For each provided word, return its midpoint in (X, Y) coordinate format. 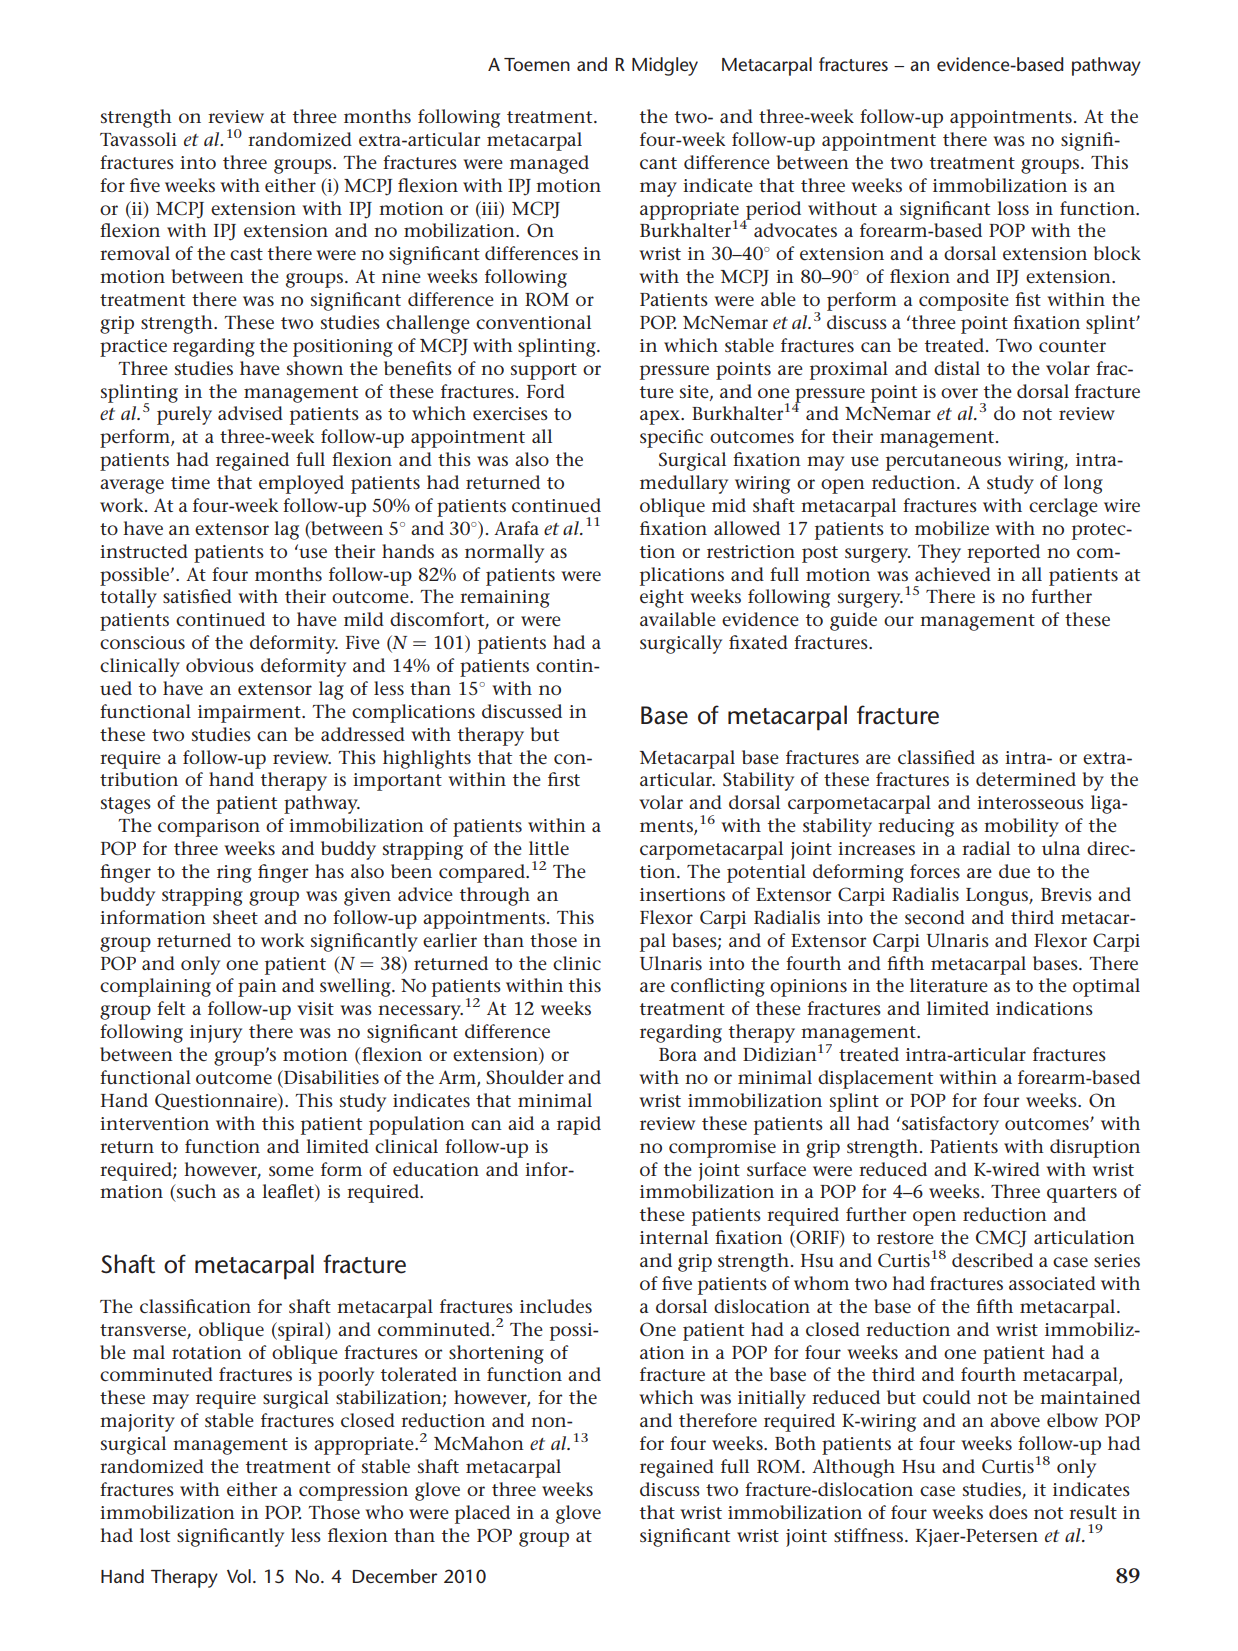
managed (549, 164)
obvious (220, 665)
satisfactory (950, 1125)
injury (216, 1034)
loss (1013, 208)
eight (662, 598)
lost (155, 1535)
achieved (953, 574)
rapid (579, 1125)
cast (246, 254)
